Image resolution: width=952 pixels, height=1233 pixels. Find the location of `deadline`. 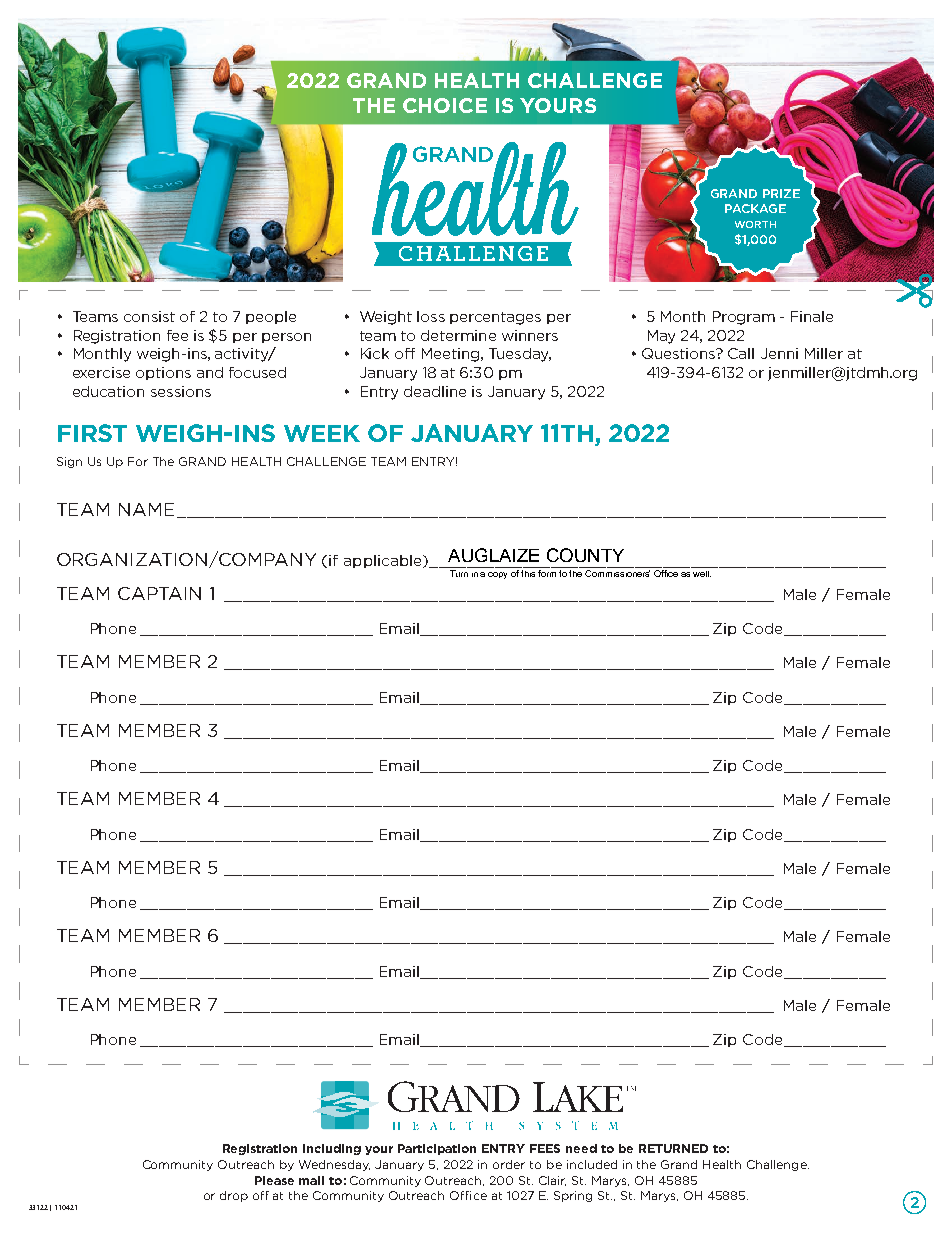

deadline is located at coordinates (435, 391).
